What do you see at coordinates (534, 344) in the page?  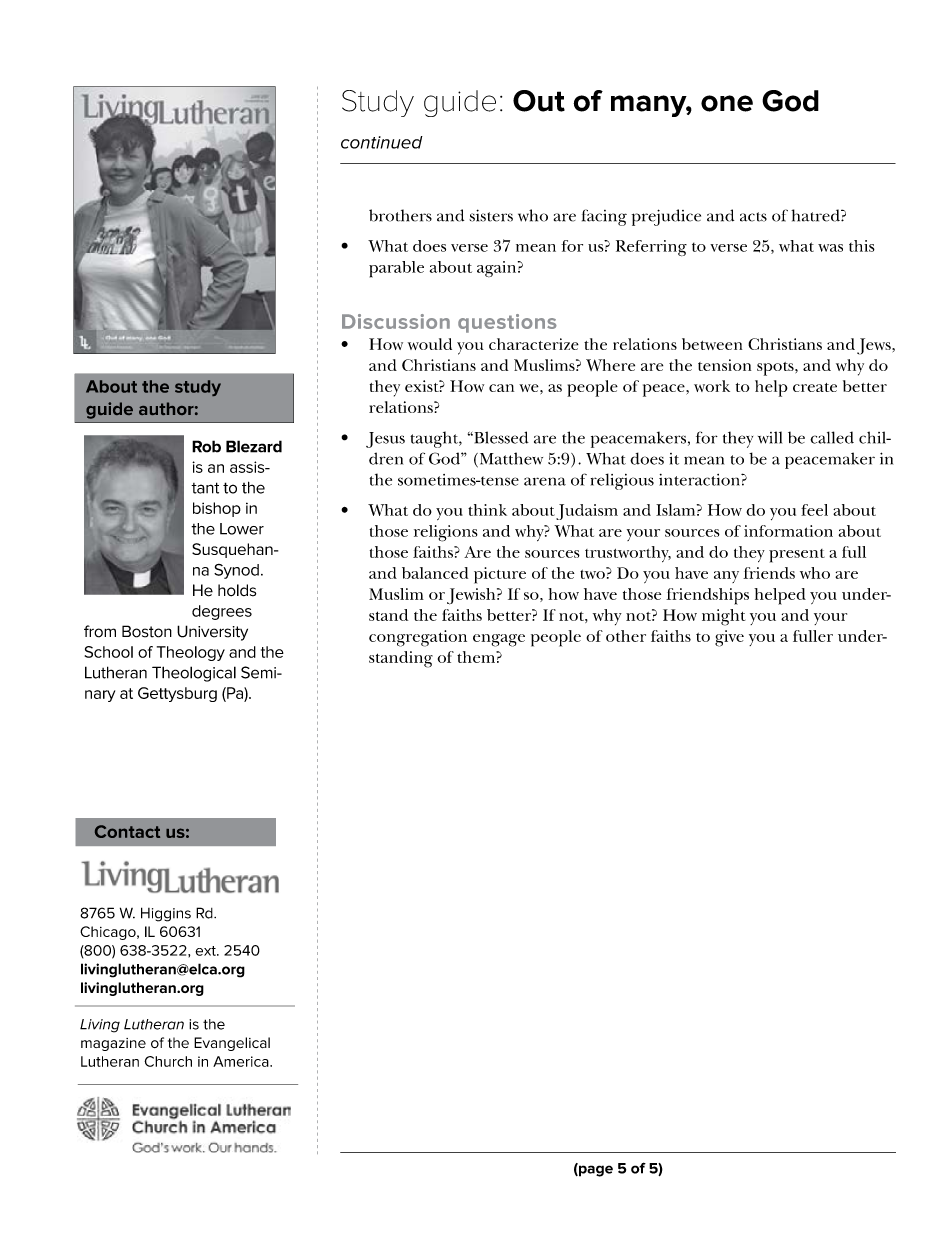 I see `characterize` at bounding box center [534, 344].
